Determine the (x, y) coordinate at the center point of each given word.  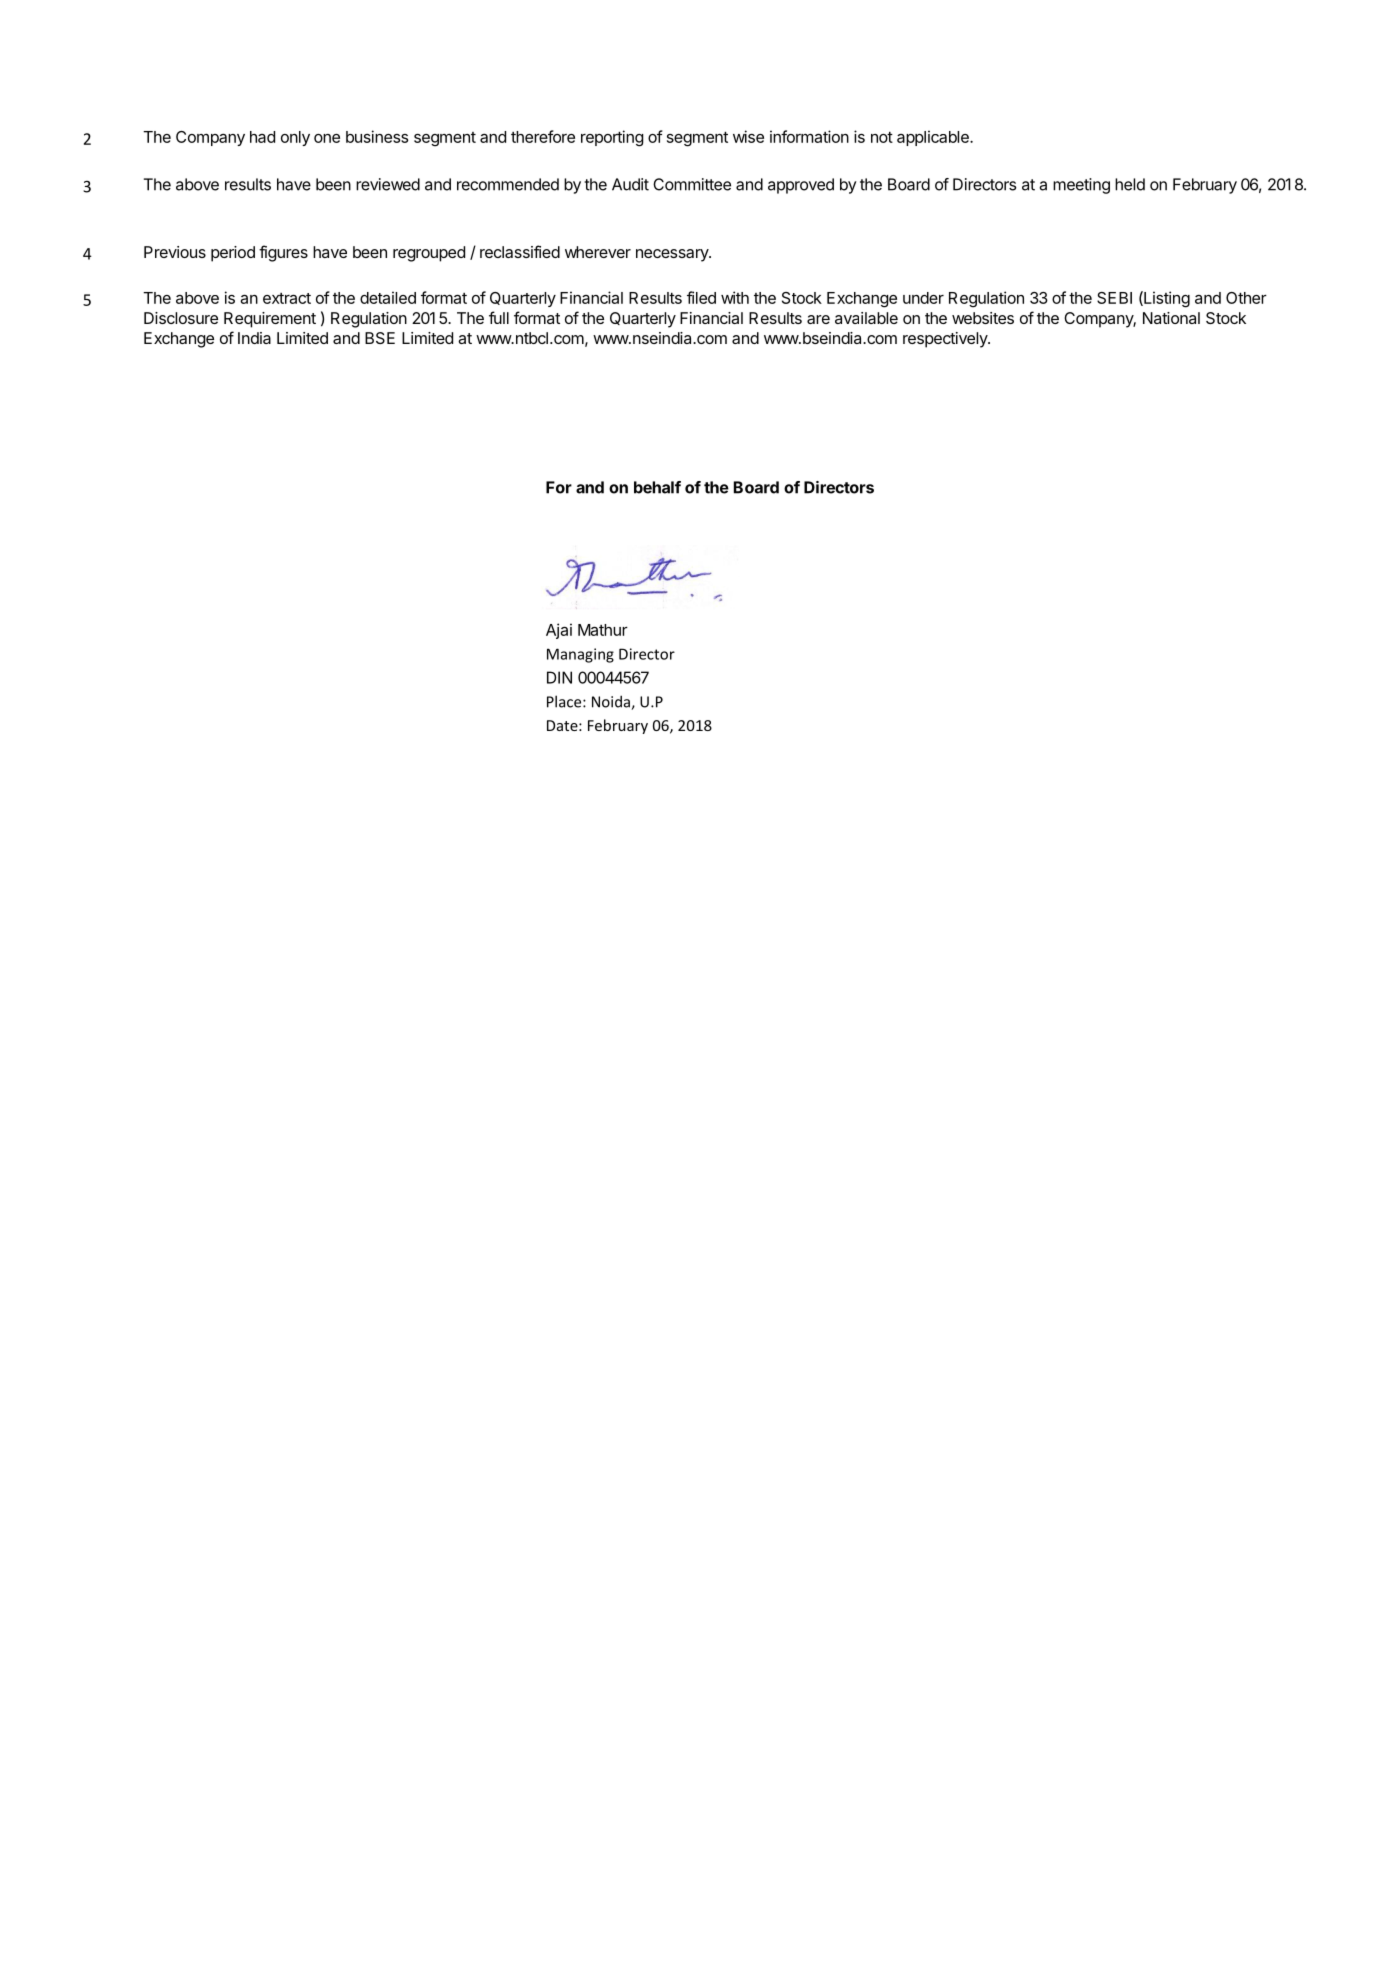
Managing (580, 655)
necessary (673, 255)
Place (565, 701)
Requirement (270, 320)
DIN (559, 677)
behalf (657, 487)
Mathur (603, 630)
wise (748, 136)
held (1130, 184)
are (818, 319)
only (295, 138)
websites (983, 318)
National (1171, 318)
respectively (946, 340)
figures (283, 253)
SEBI (1114, 298)
